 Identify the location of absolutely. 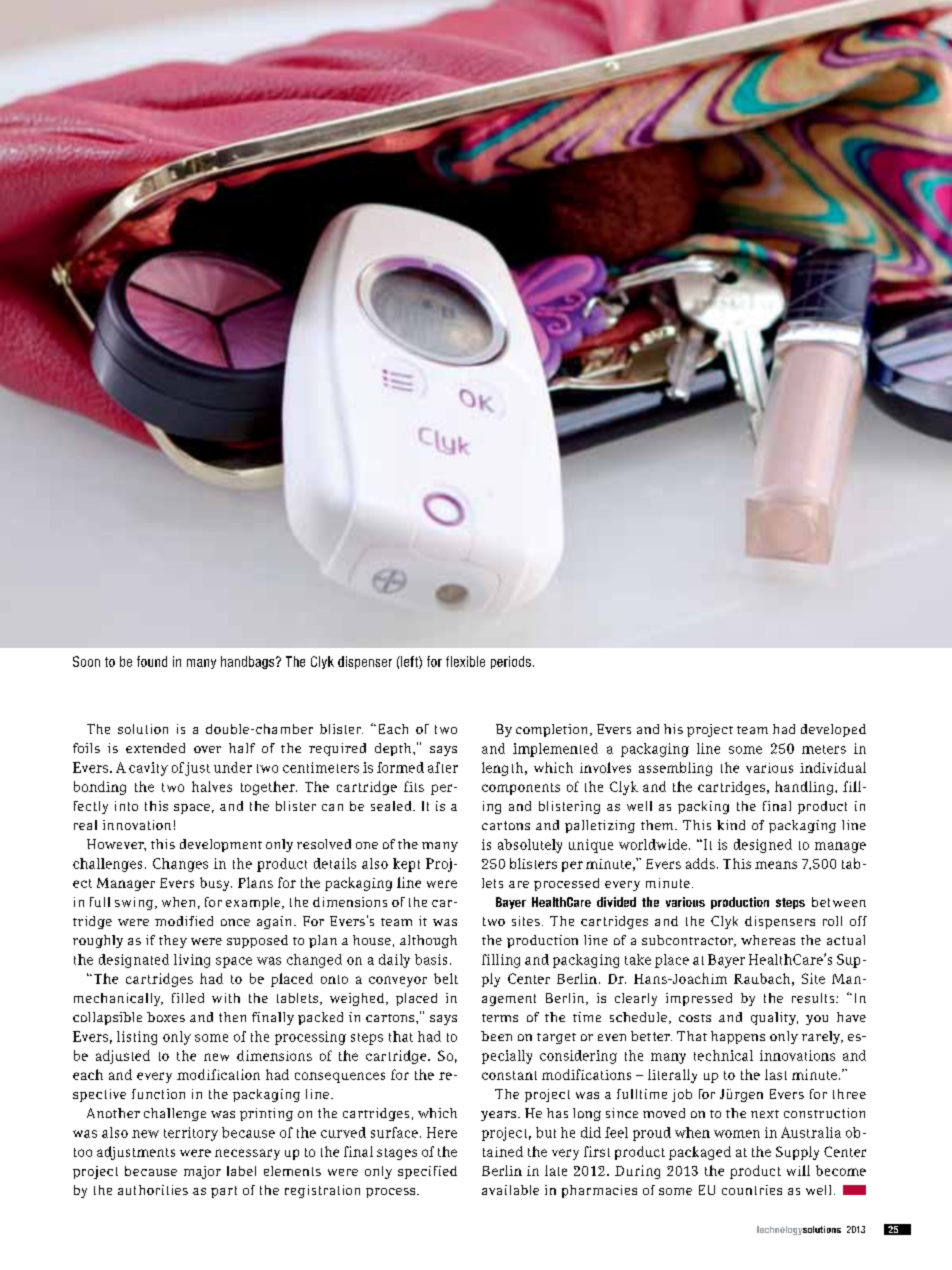
(530, 846).
